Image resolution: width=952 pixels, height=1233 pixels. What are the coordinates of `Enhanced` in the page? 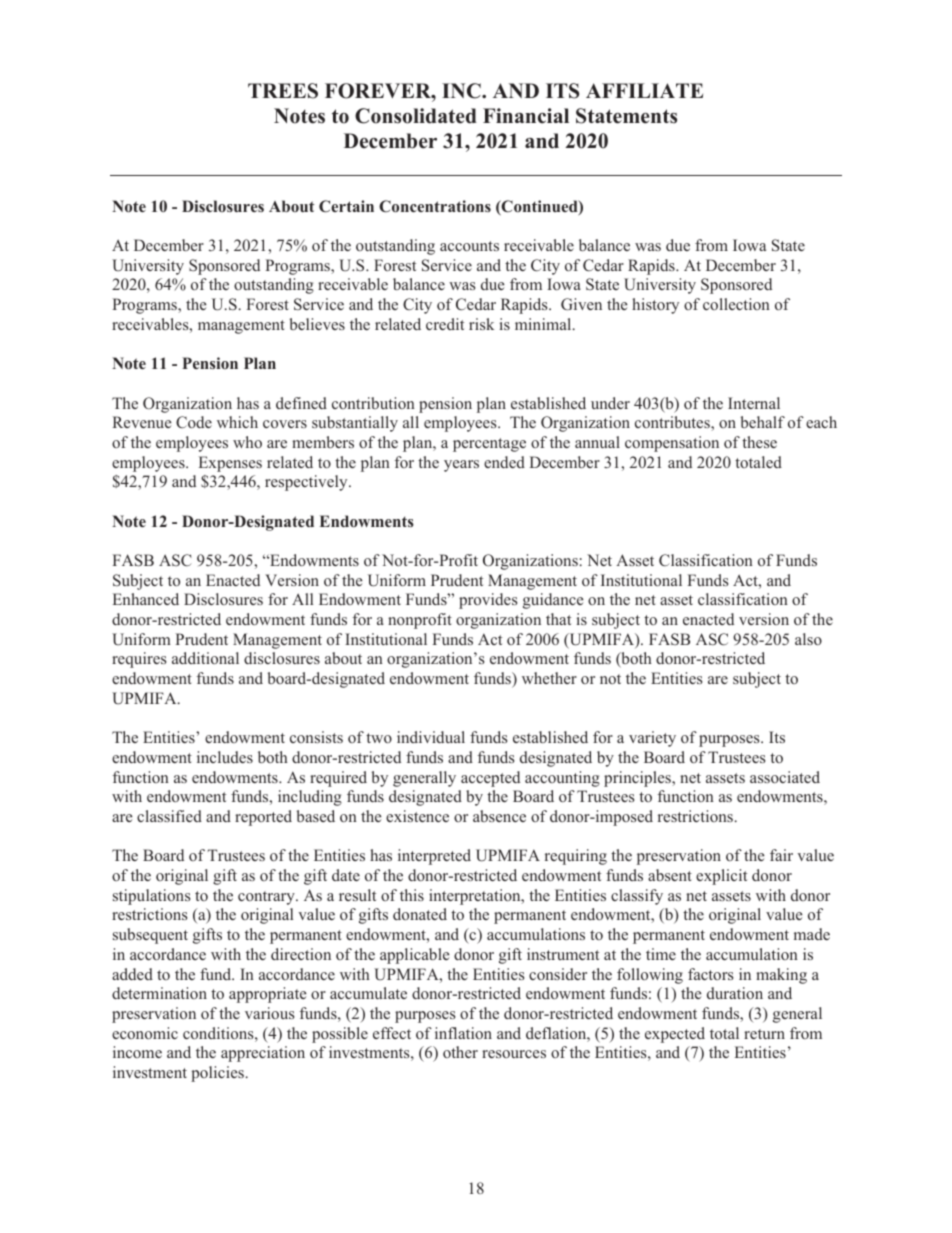 It's located at (146, 599).
